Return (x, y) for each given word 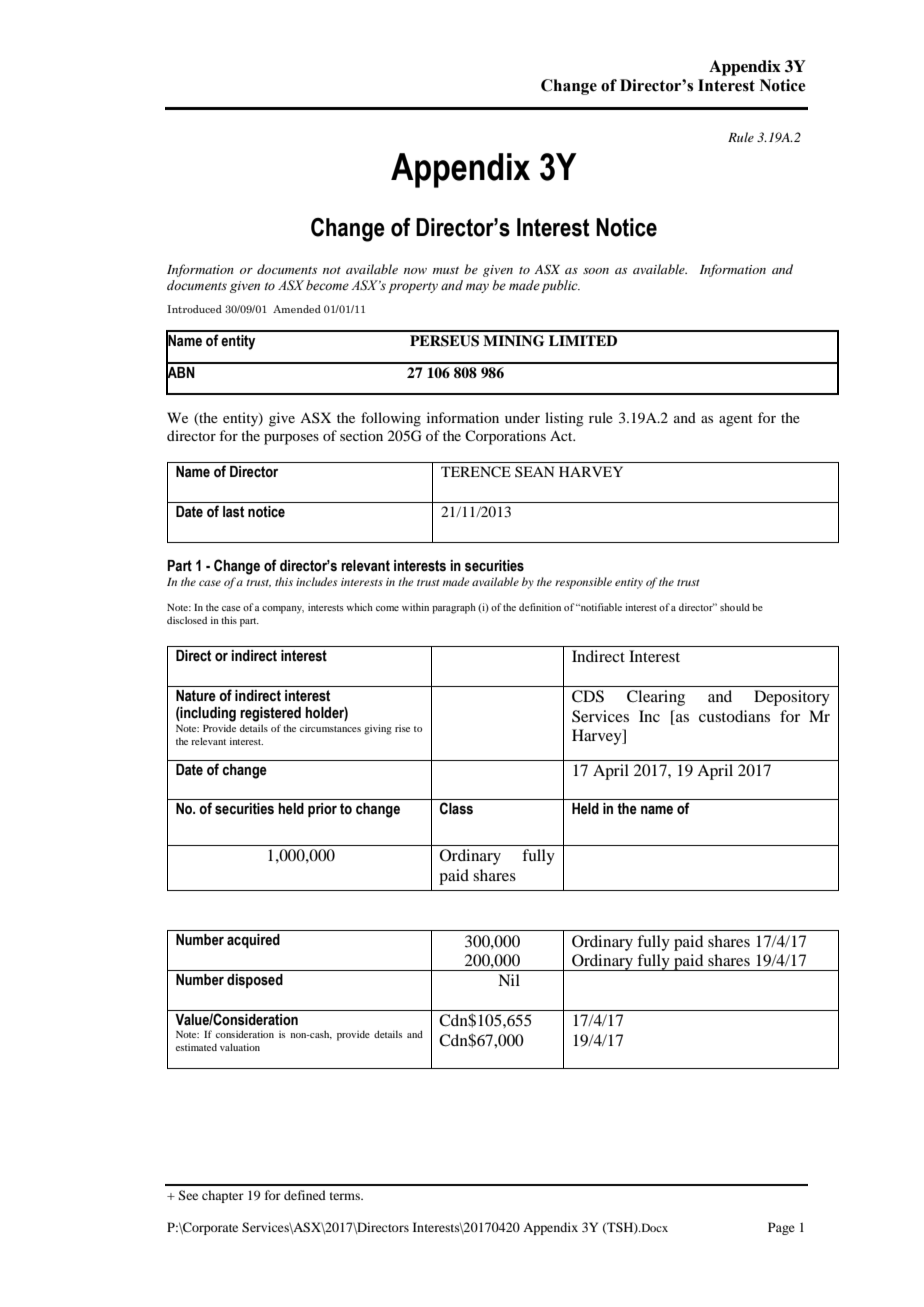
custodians (734, 716)
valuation (240, 1047)
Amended (297, 309)
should (735, 607)
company (283, 610)
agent (736, 420)
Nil (509, 980)
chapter (223, 1196)
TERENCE (476, 472)
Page (781, 1228)
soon (596, 271)
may (477, 288)
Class (456, 808)
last (233, 512)
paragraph (454, 608)
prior (322, 810)
